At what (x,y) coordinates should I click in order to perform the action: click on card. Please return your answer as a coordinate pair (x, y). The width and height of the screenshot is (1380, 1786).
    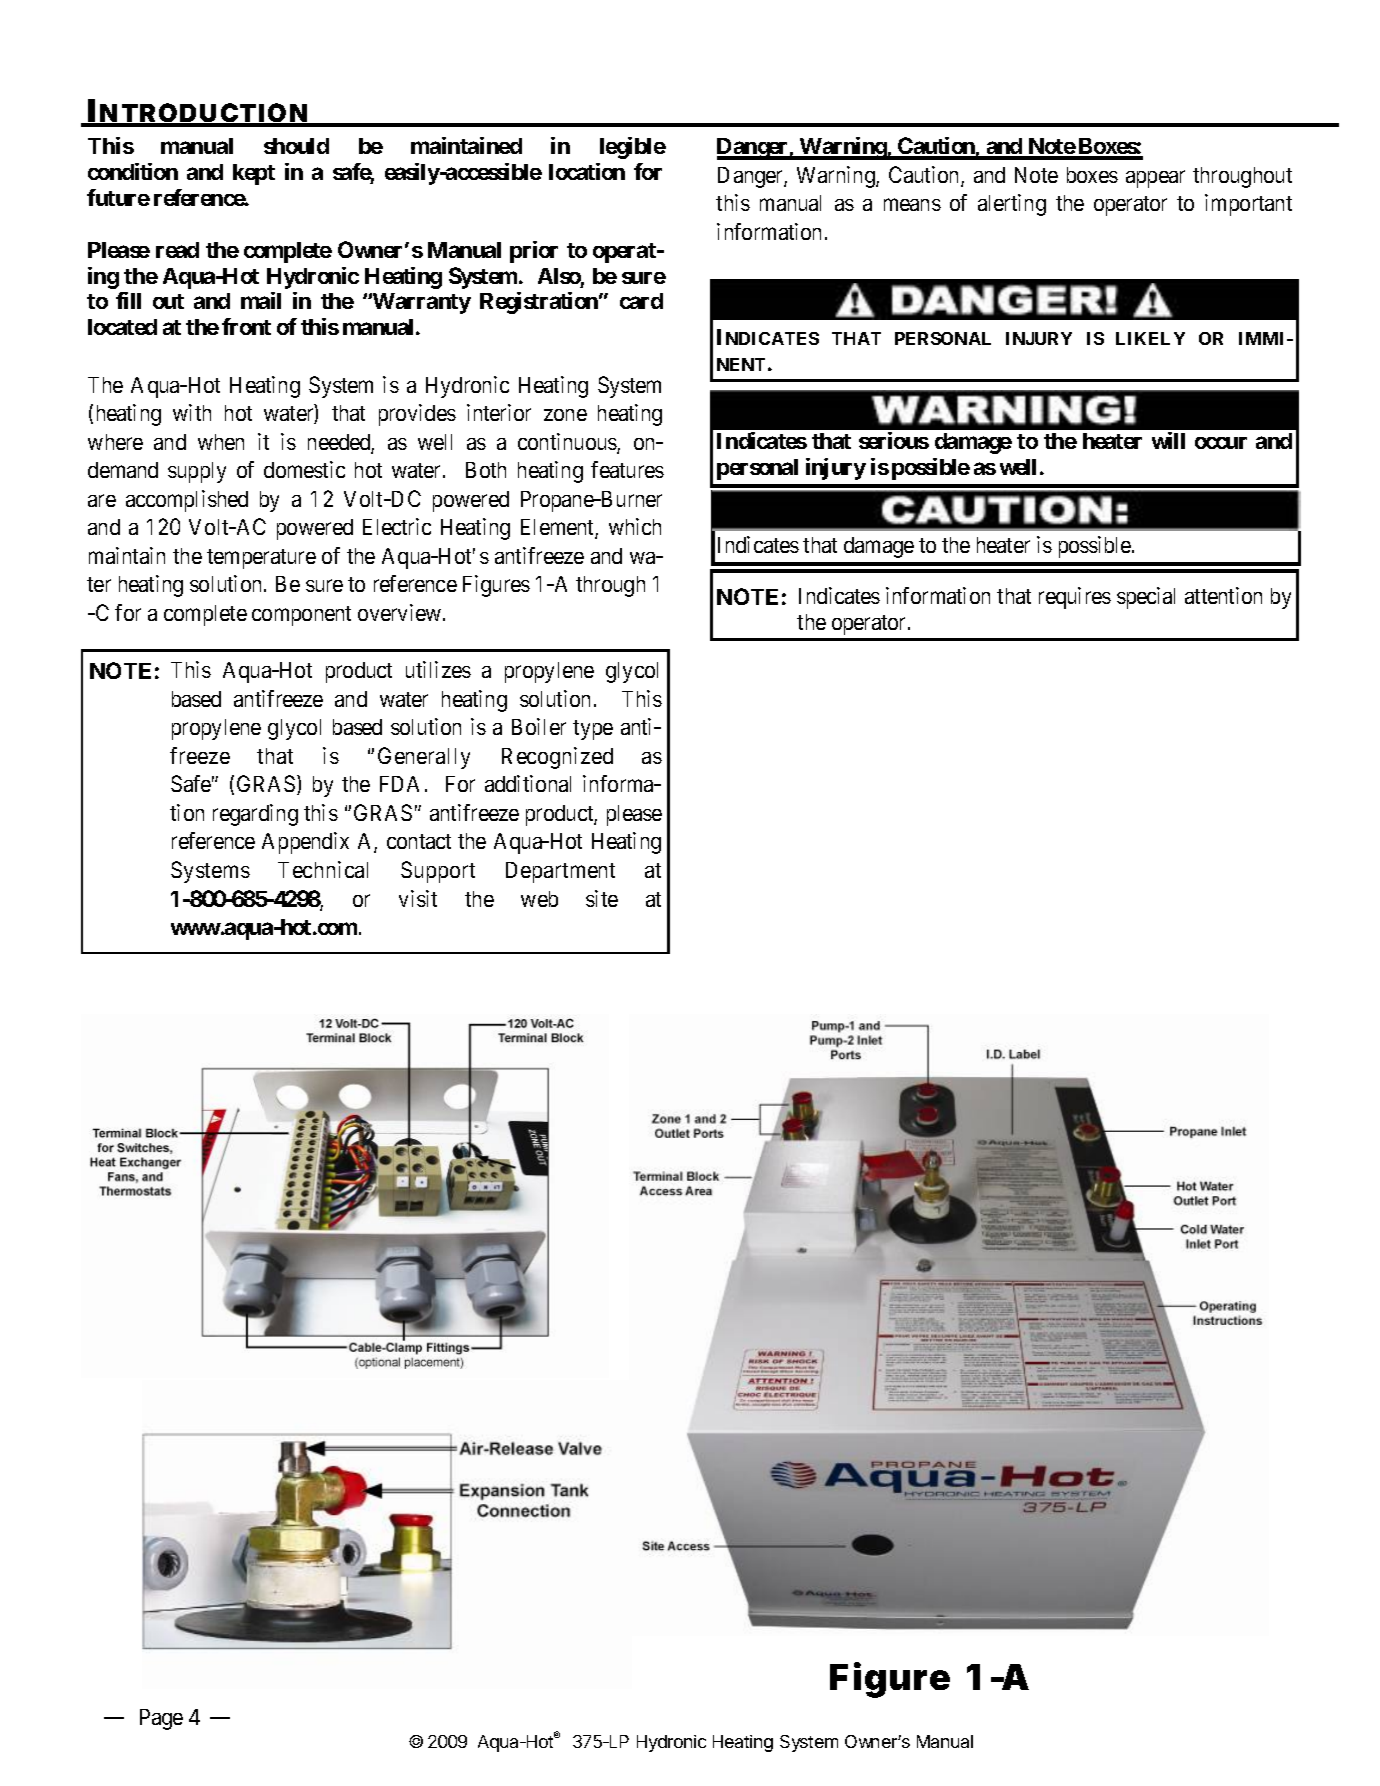
    Looking at the image, I should click on (641, 301).
